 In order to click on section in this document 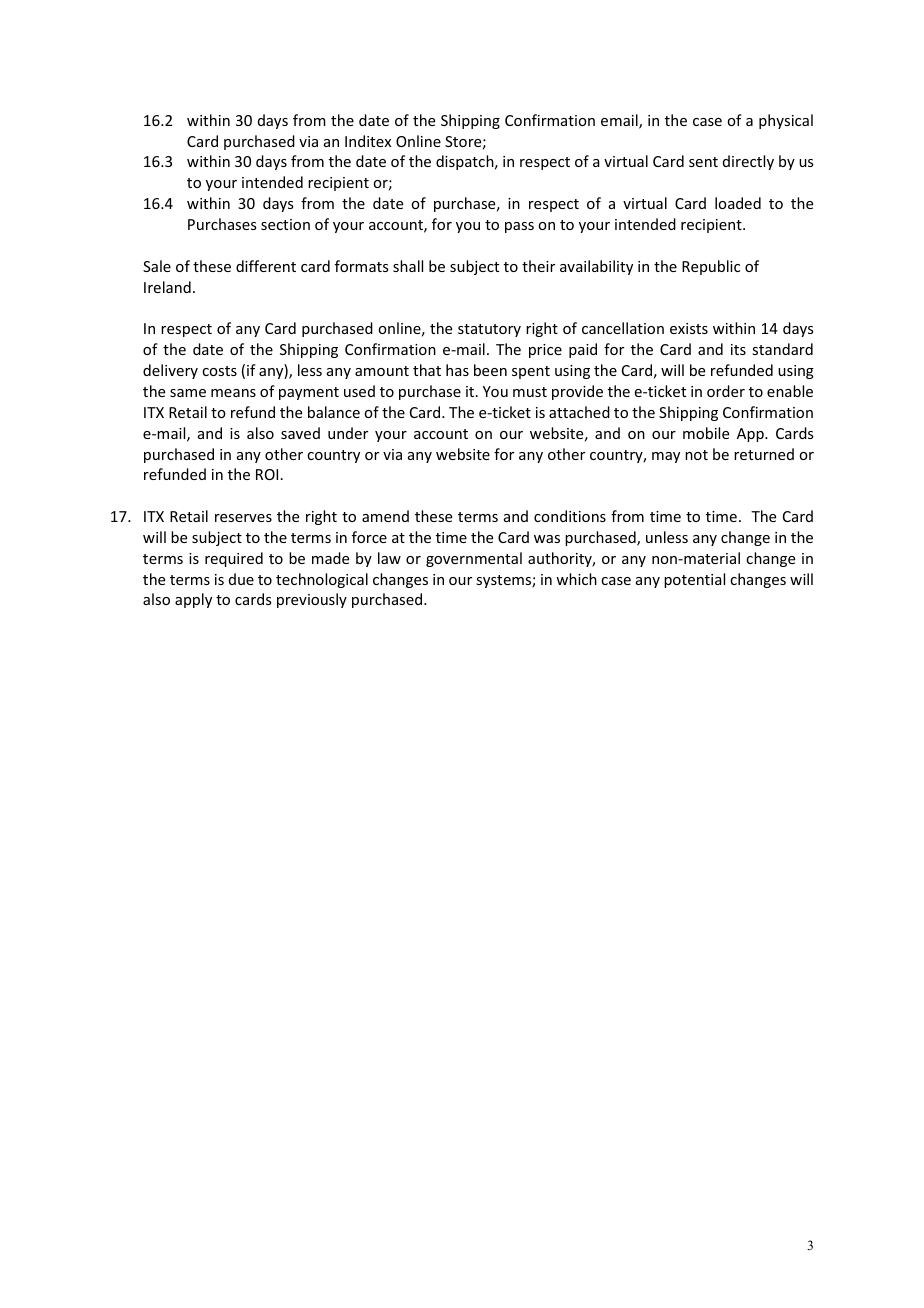, I will do `click(285, 224)`.
